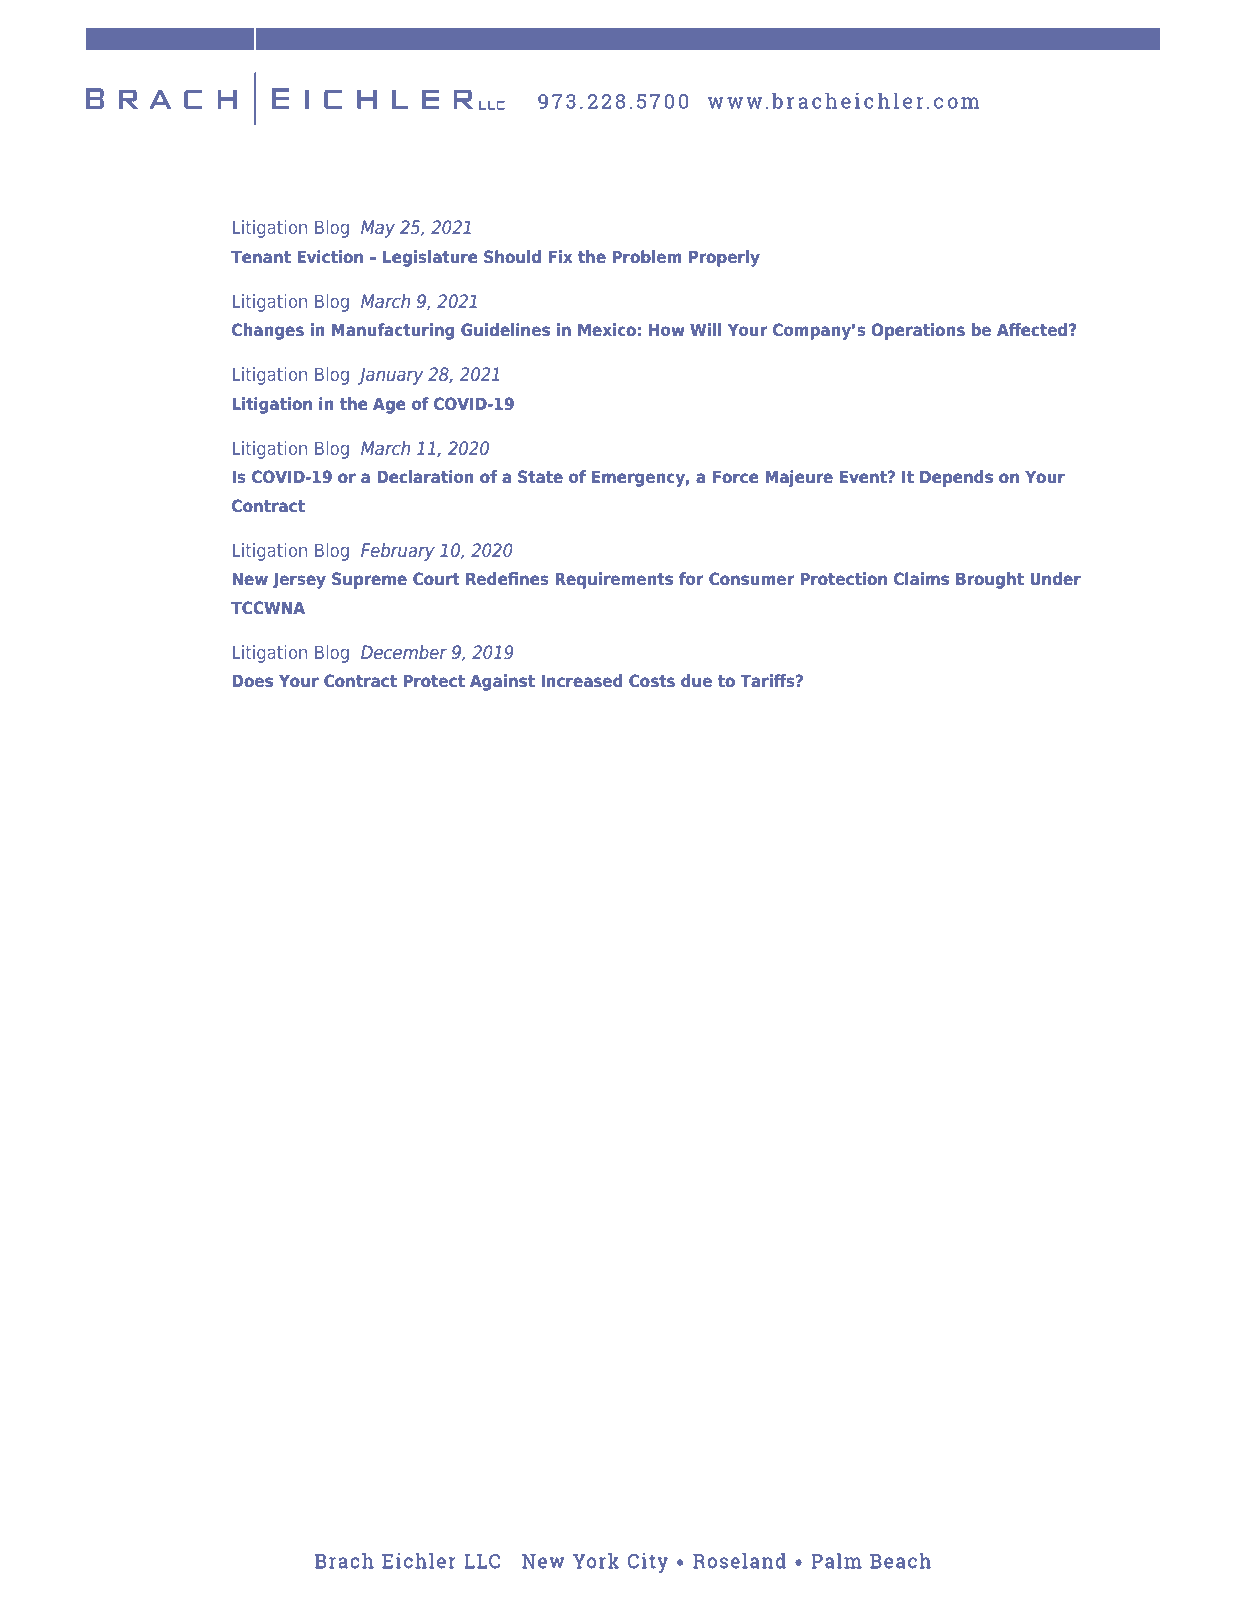 The height and width of the screenshot is (1612, 1246). I want to click on due, so click(696, 680).
